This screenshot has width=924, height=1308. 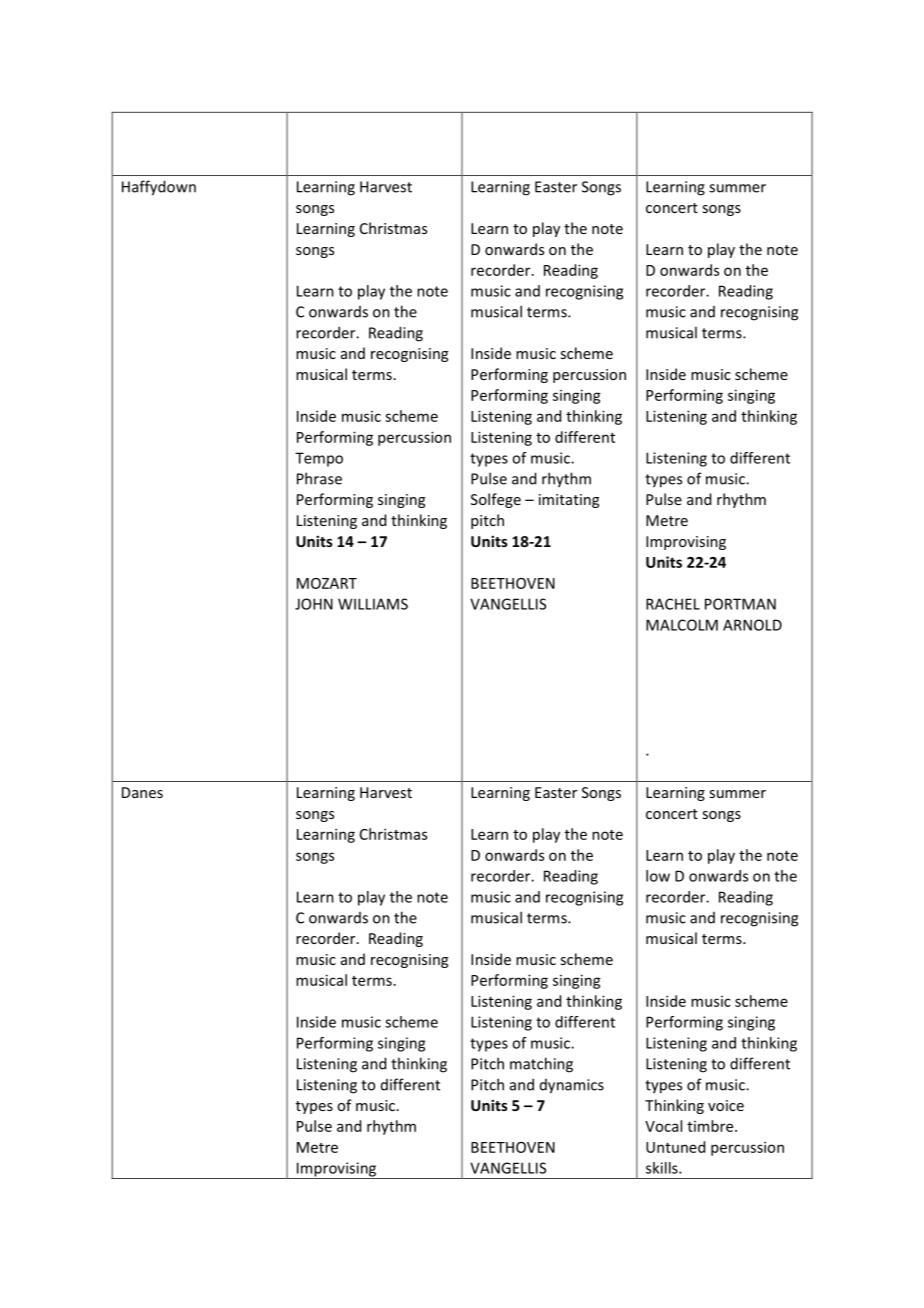 I want to click on low, so click(x=658, y=876).
